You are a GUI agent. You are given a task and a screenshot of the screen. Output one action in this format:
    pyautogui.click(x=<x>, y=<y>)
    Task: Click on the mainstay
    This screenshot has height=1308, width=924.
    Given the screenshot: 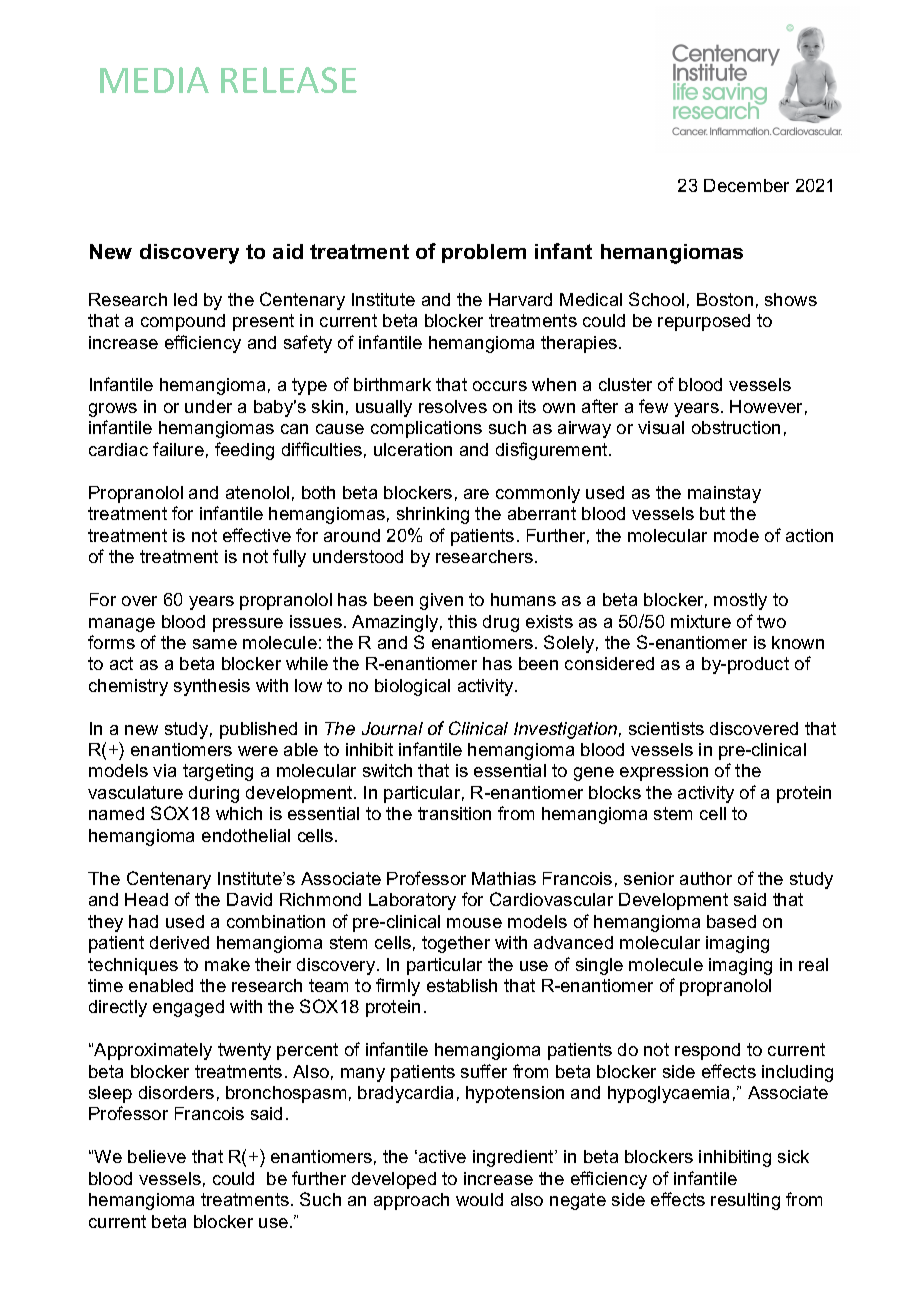 What is the action you would take?
    pyautogui.click(x=724, y=494)
